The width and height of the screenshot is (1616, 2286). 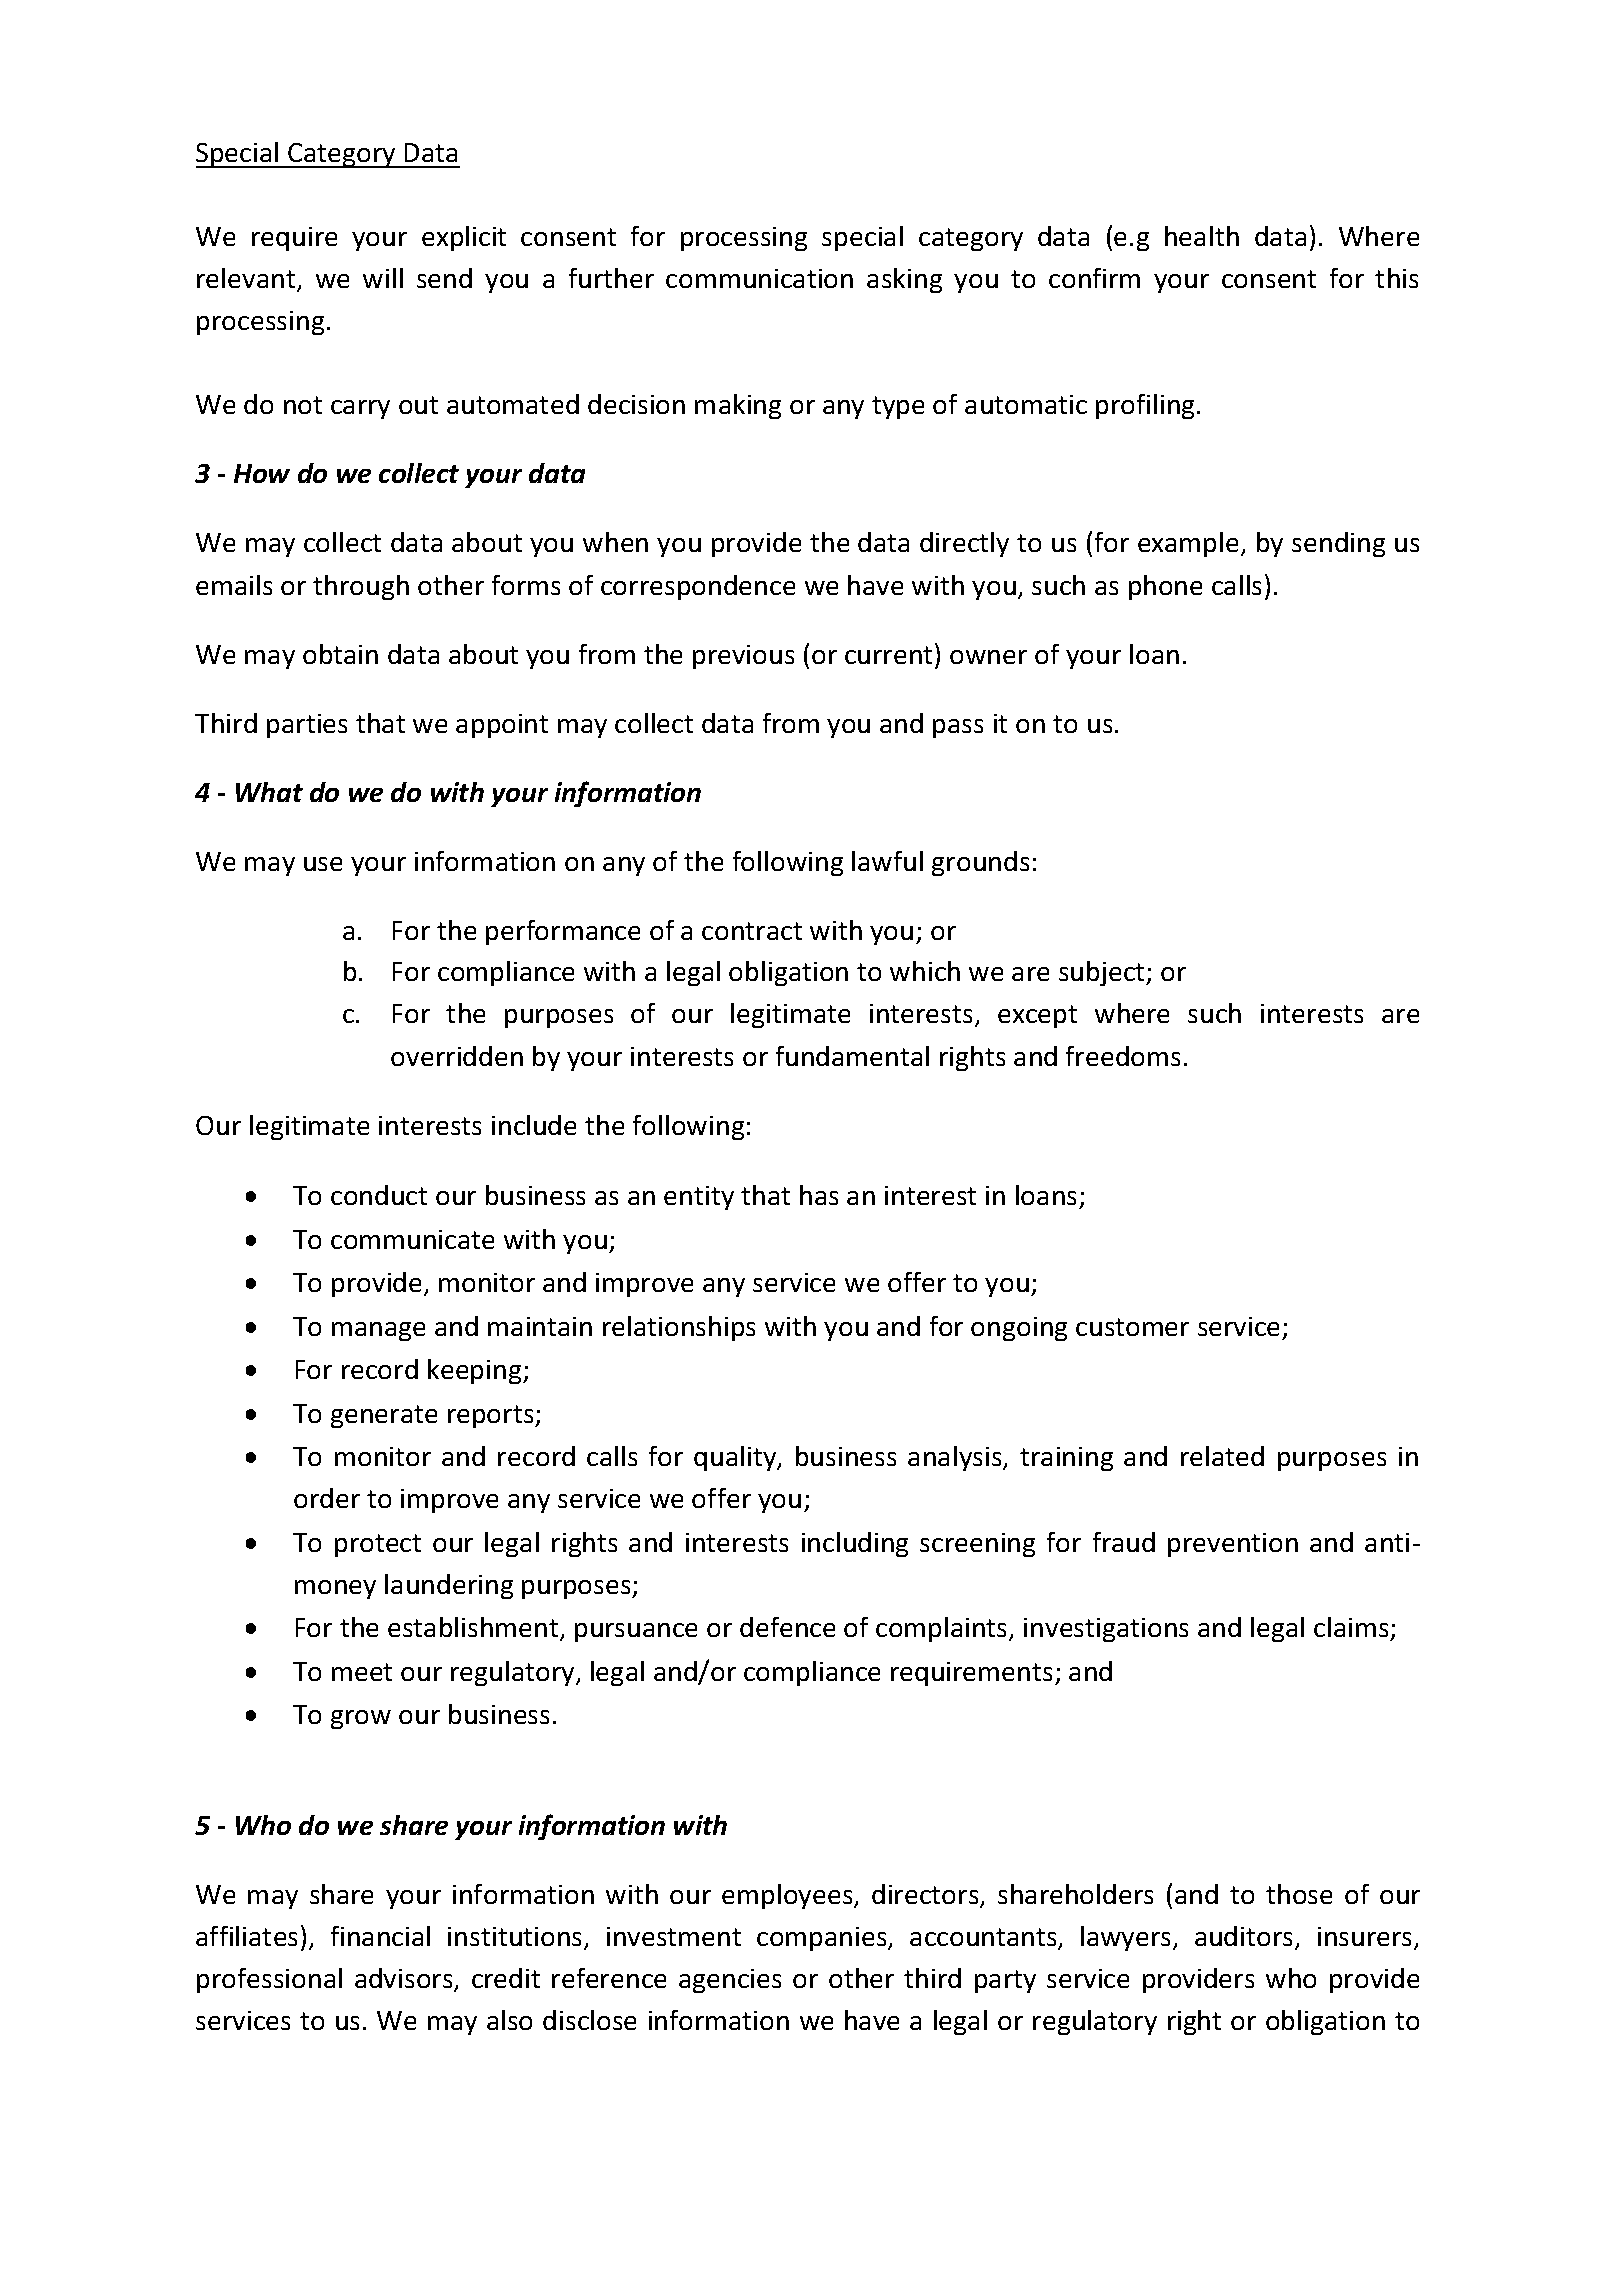 What do you see at coordinates (1245, 1937) in the screenshot?
I see `auditors` at bounding box center [1245, 1937].
